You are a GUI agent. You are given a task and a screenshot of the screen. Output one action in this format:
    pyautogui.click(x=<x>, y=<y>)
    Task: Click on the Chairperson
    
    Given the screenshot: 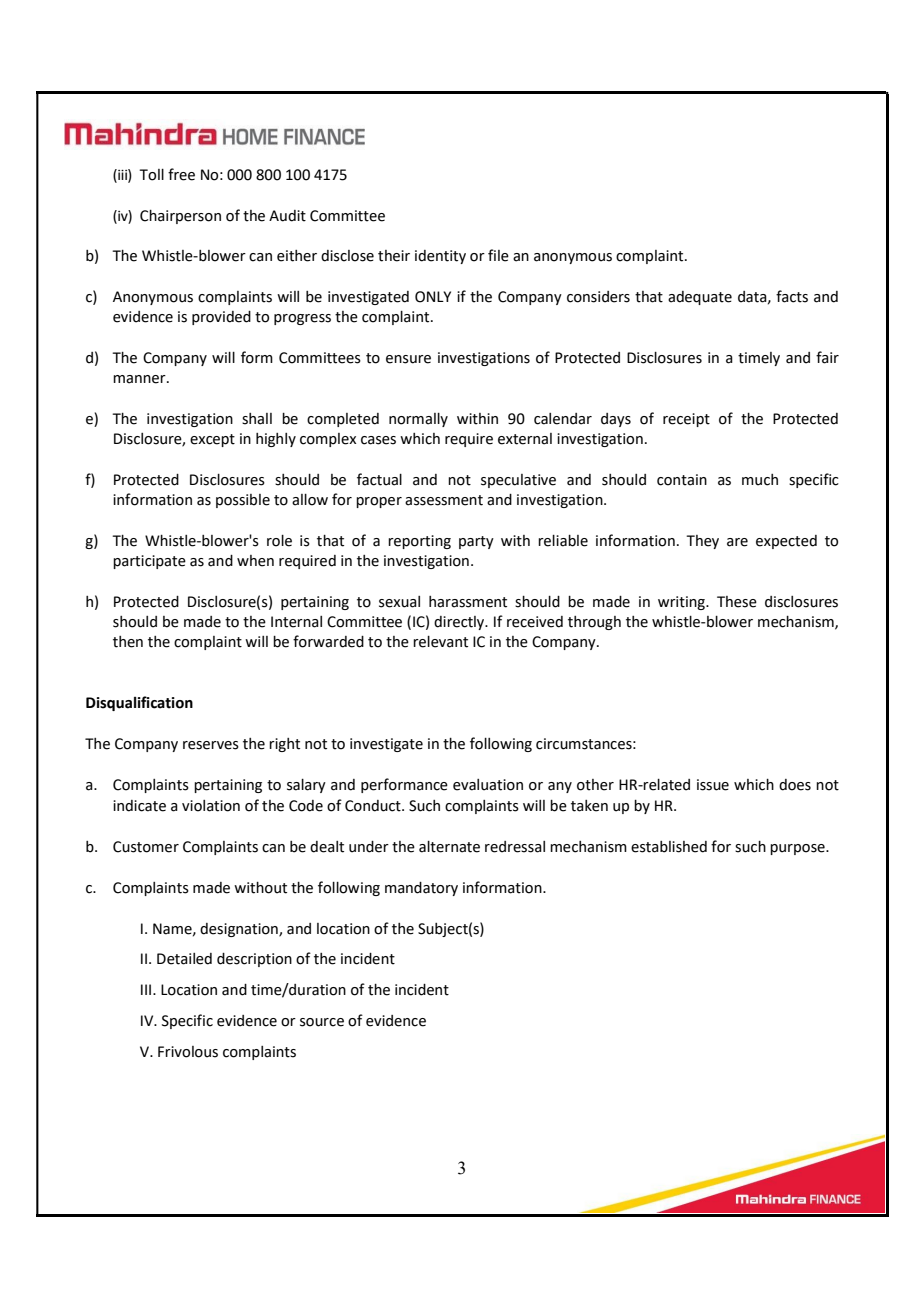 What is the action you would take?
    pyautogui.click(x=180, y=217)
